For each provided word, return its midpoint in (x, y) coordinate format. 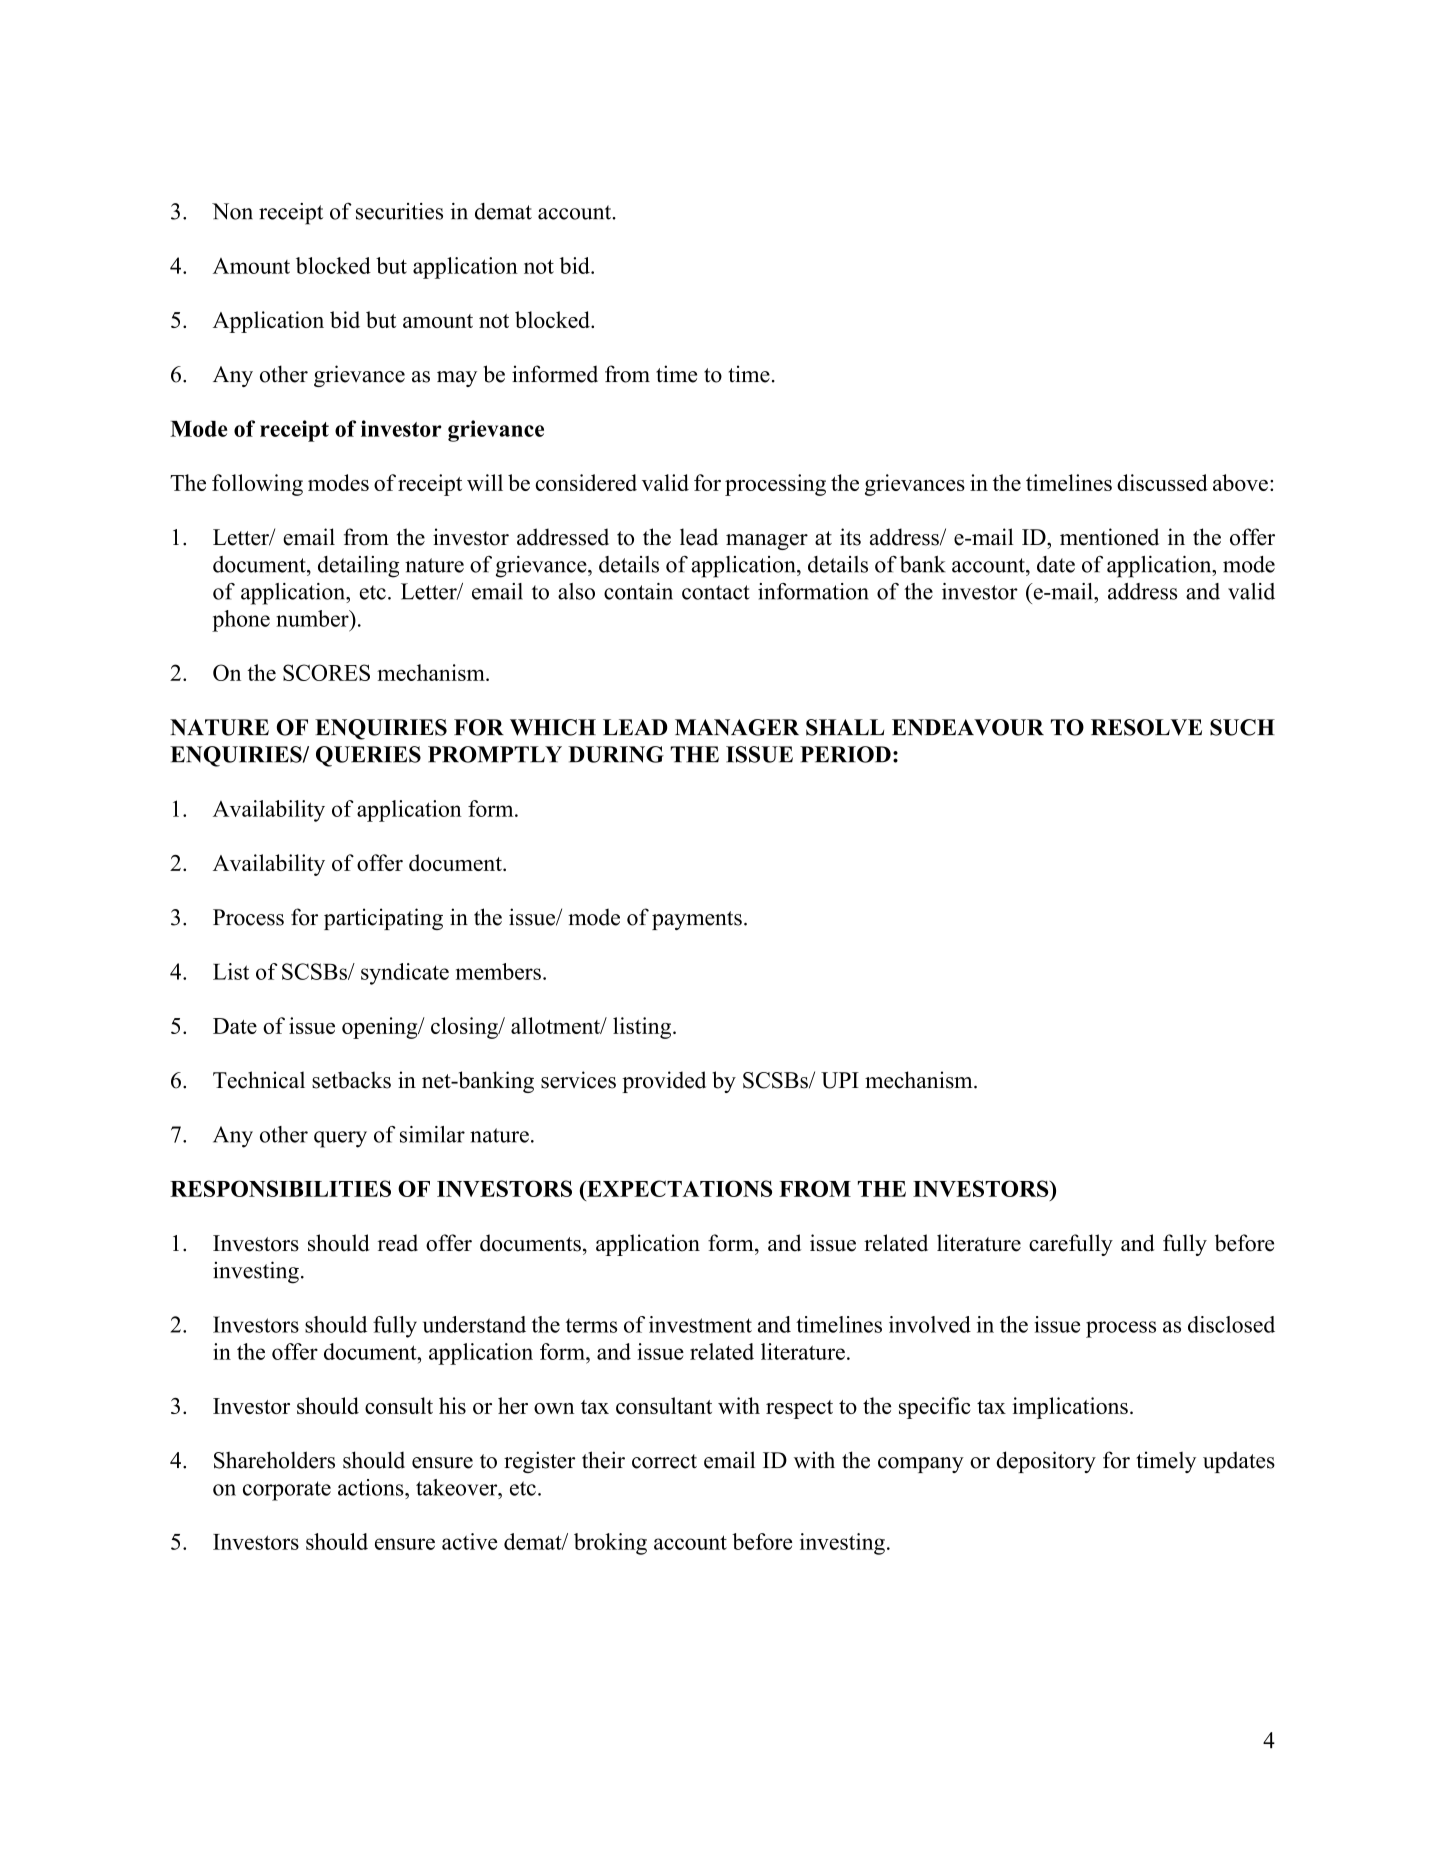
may (457, 379)
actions (372, 1487)
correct (664, 1461)
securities (399, 211)
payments (697, 920)
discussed (1162, 482)
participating (383, 919)
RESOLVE (1146, 727)
